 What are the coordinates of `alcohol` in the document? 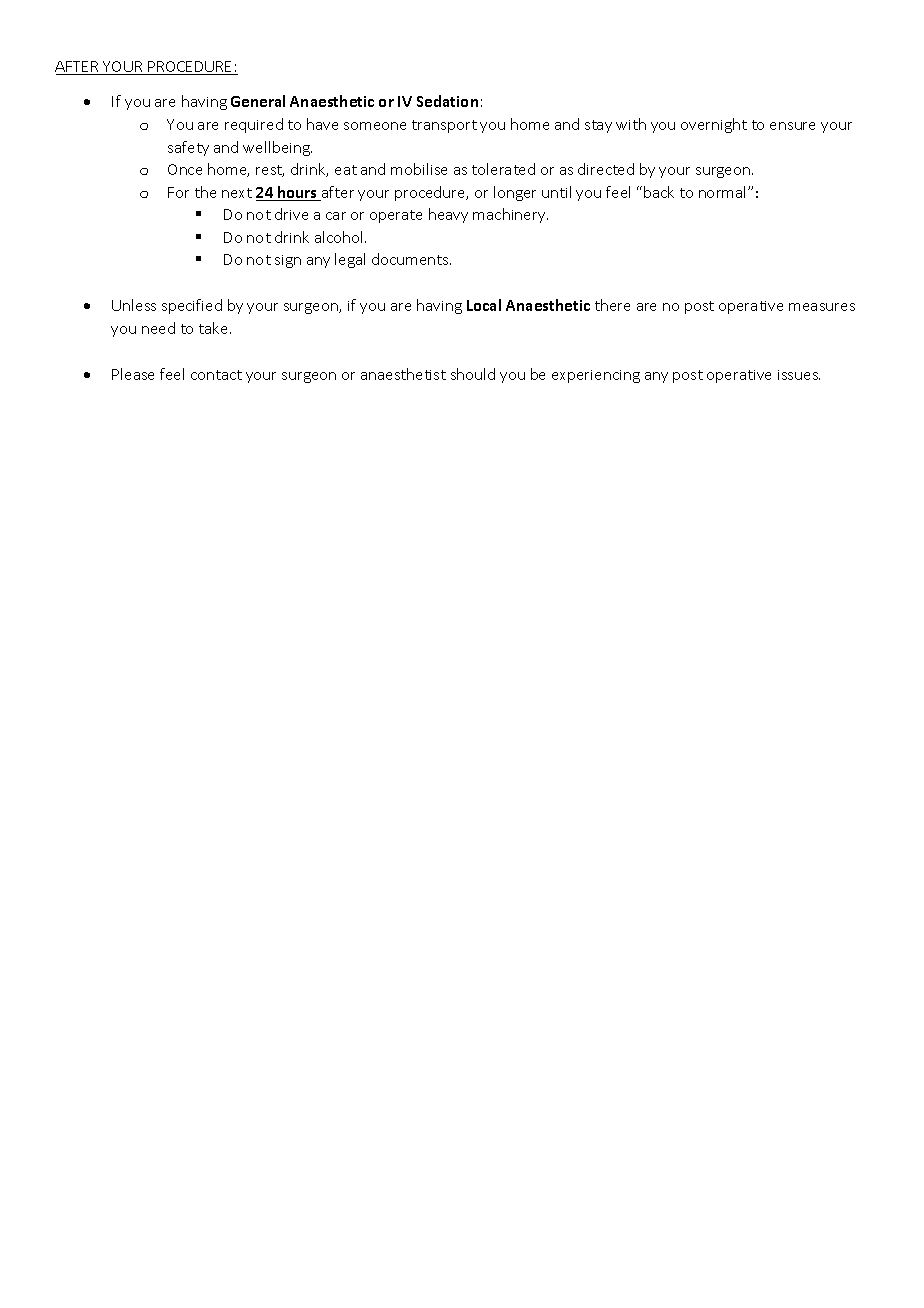 It's located at (340, 237).
